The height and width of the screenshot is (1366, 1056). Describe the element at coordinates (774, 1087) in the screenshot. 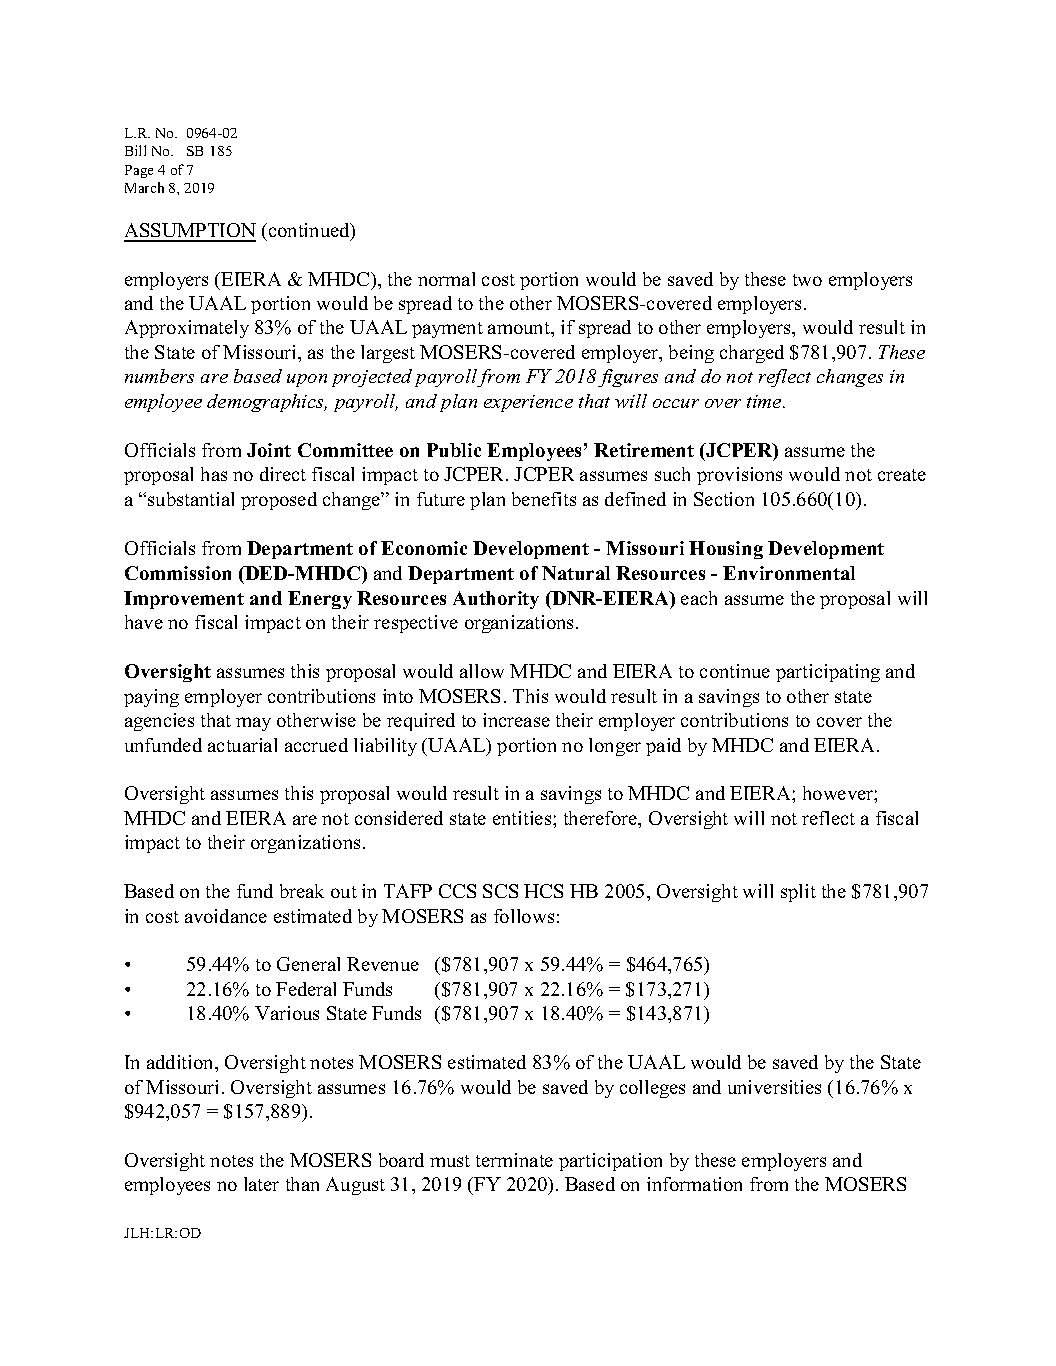

I see `universities` at that location.
